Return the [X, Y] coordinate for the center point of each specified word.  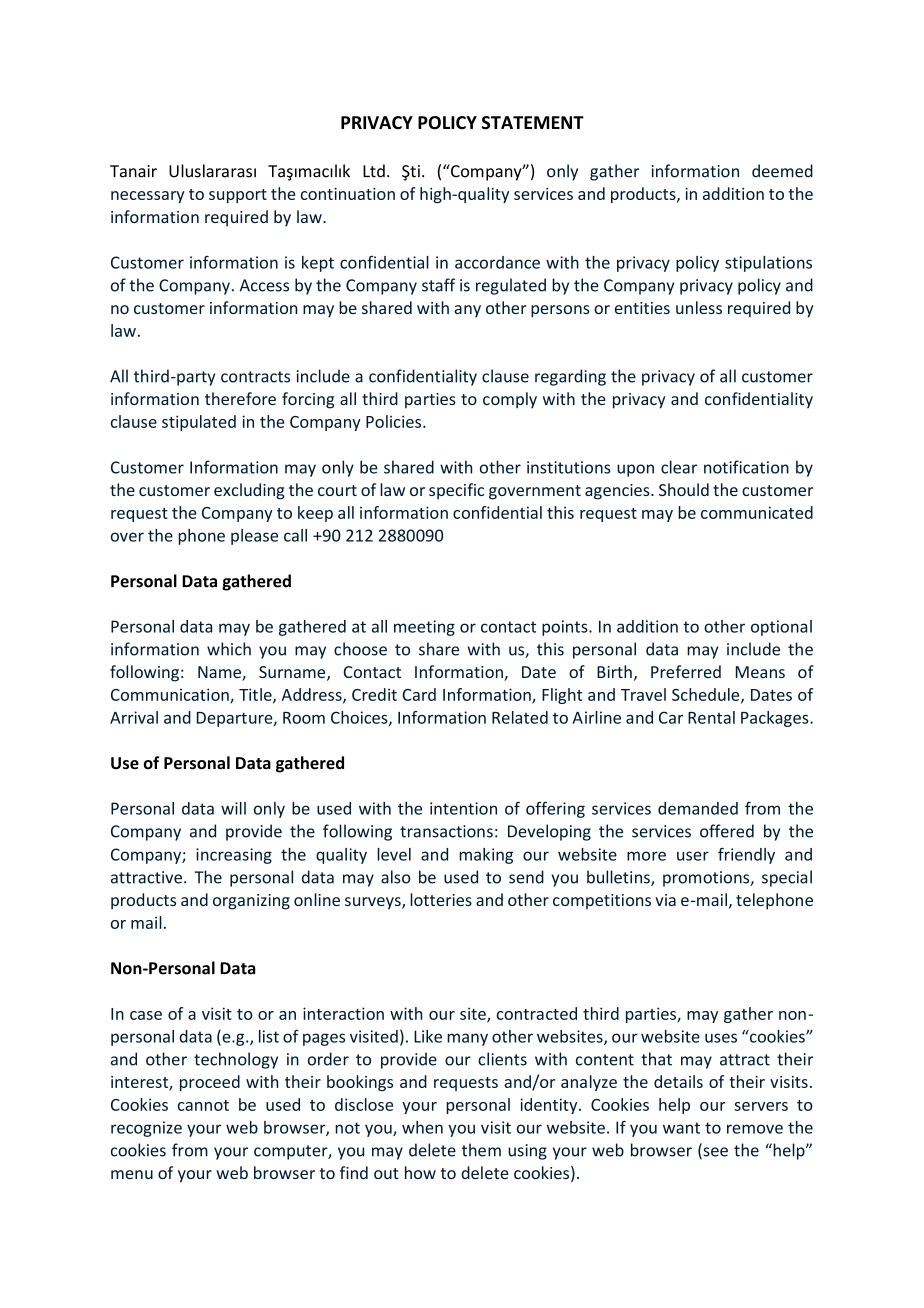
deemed [782, 171]
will [233, 808]
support [238, 196]
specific [456, 491]
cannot [203, 1105]
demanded [698, 808]
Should [684, 489]
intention [463, 808]
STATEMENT [533, 123]
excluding [249, 491]
